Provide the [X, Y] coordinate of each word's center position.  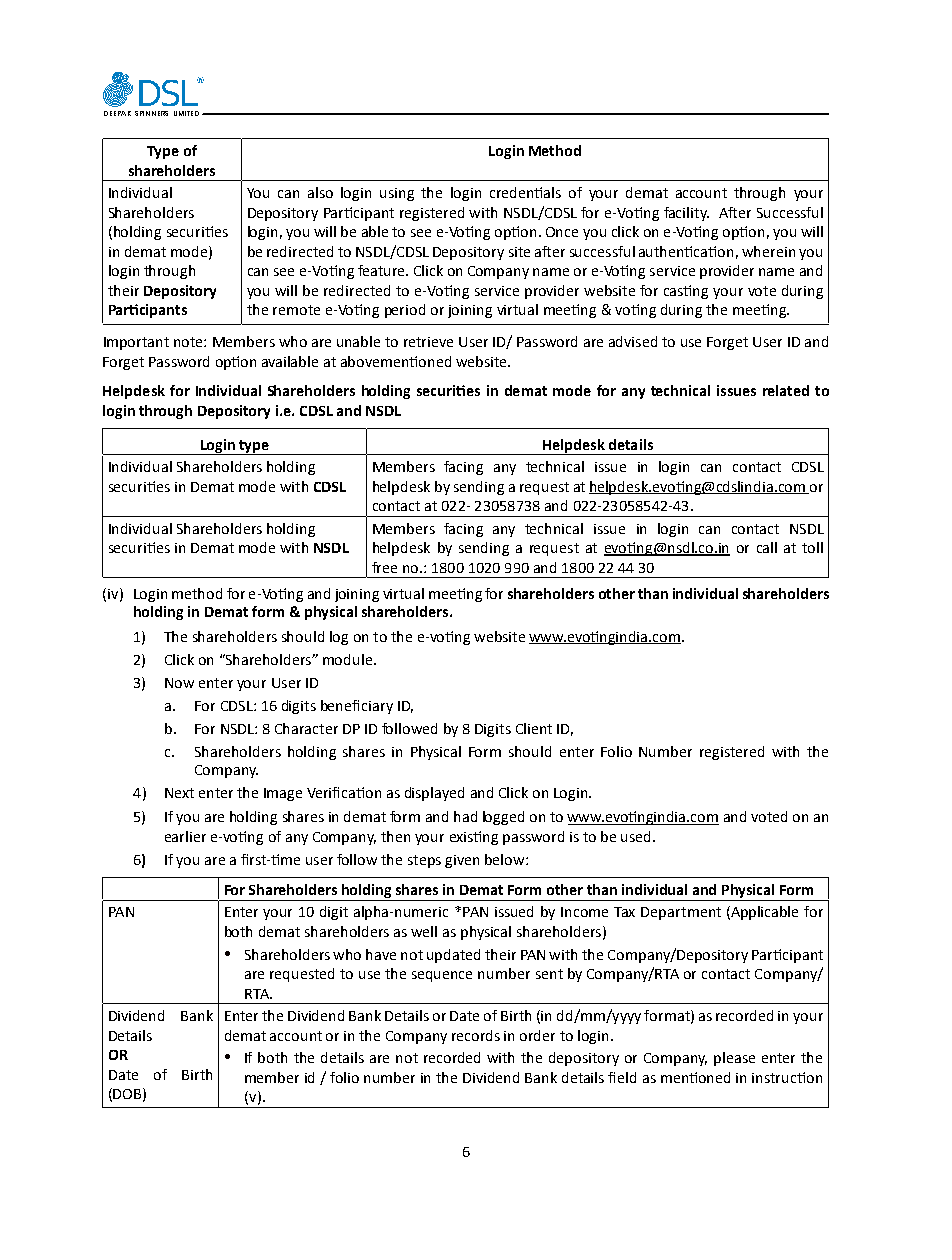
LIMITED [186, 113]
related [786, 390]
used [635, 836]
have [381, 954]
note [189, 342]
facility [686, 214]
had [465, 816]
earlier [185, 836]
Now [179, 683]
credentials [525, 192]
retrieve [428, 342]
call [767, 547]
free [384, 567]
